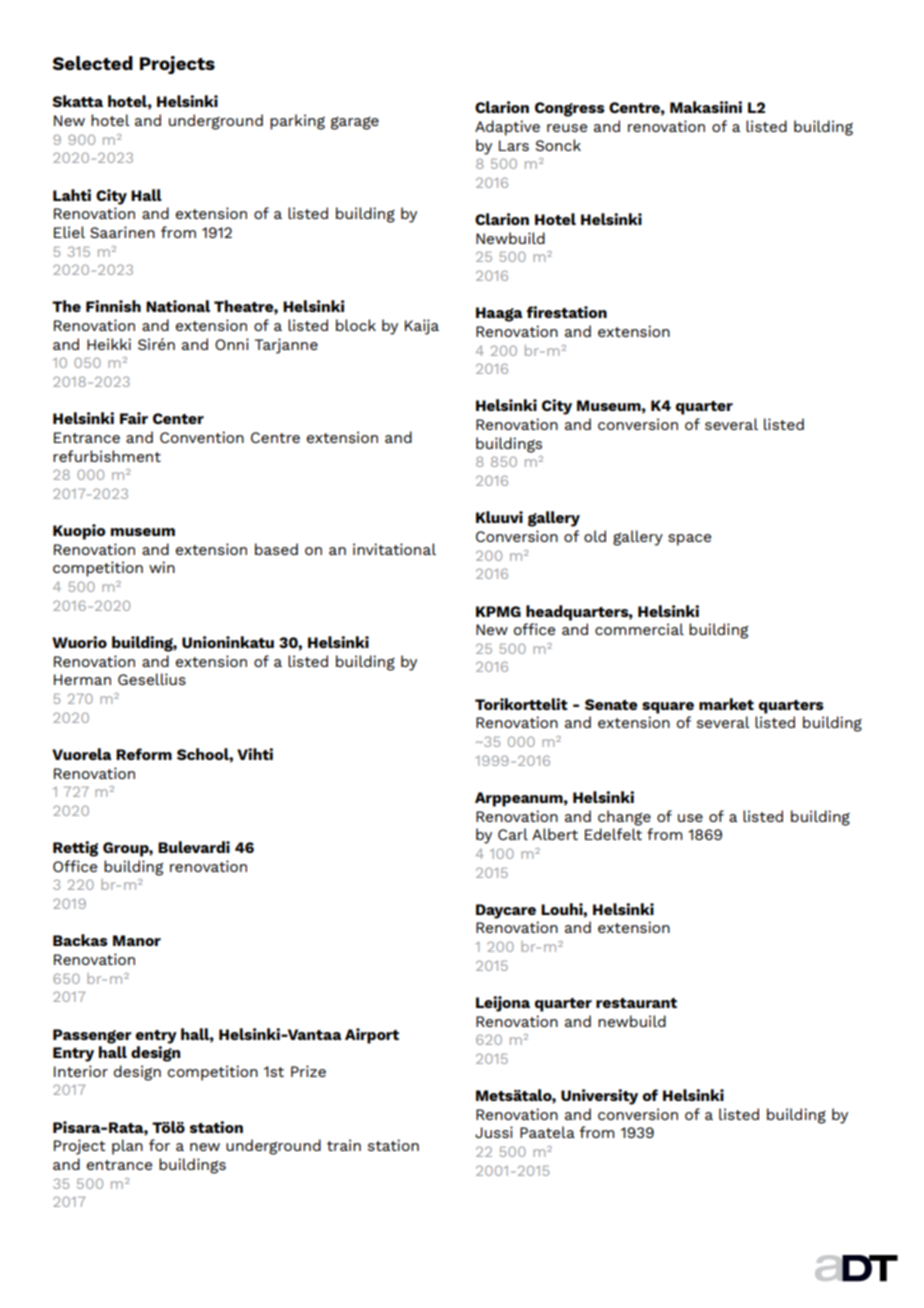  I want to click on garage, so click(355, 123).
